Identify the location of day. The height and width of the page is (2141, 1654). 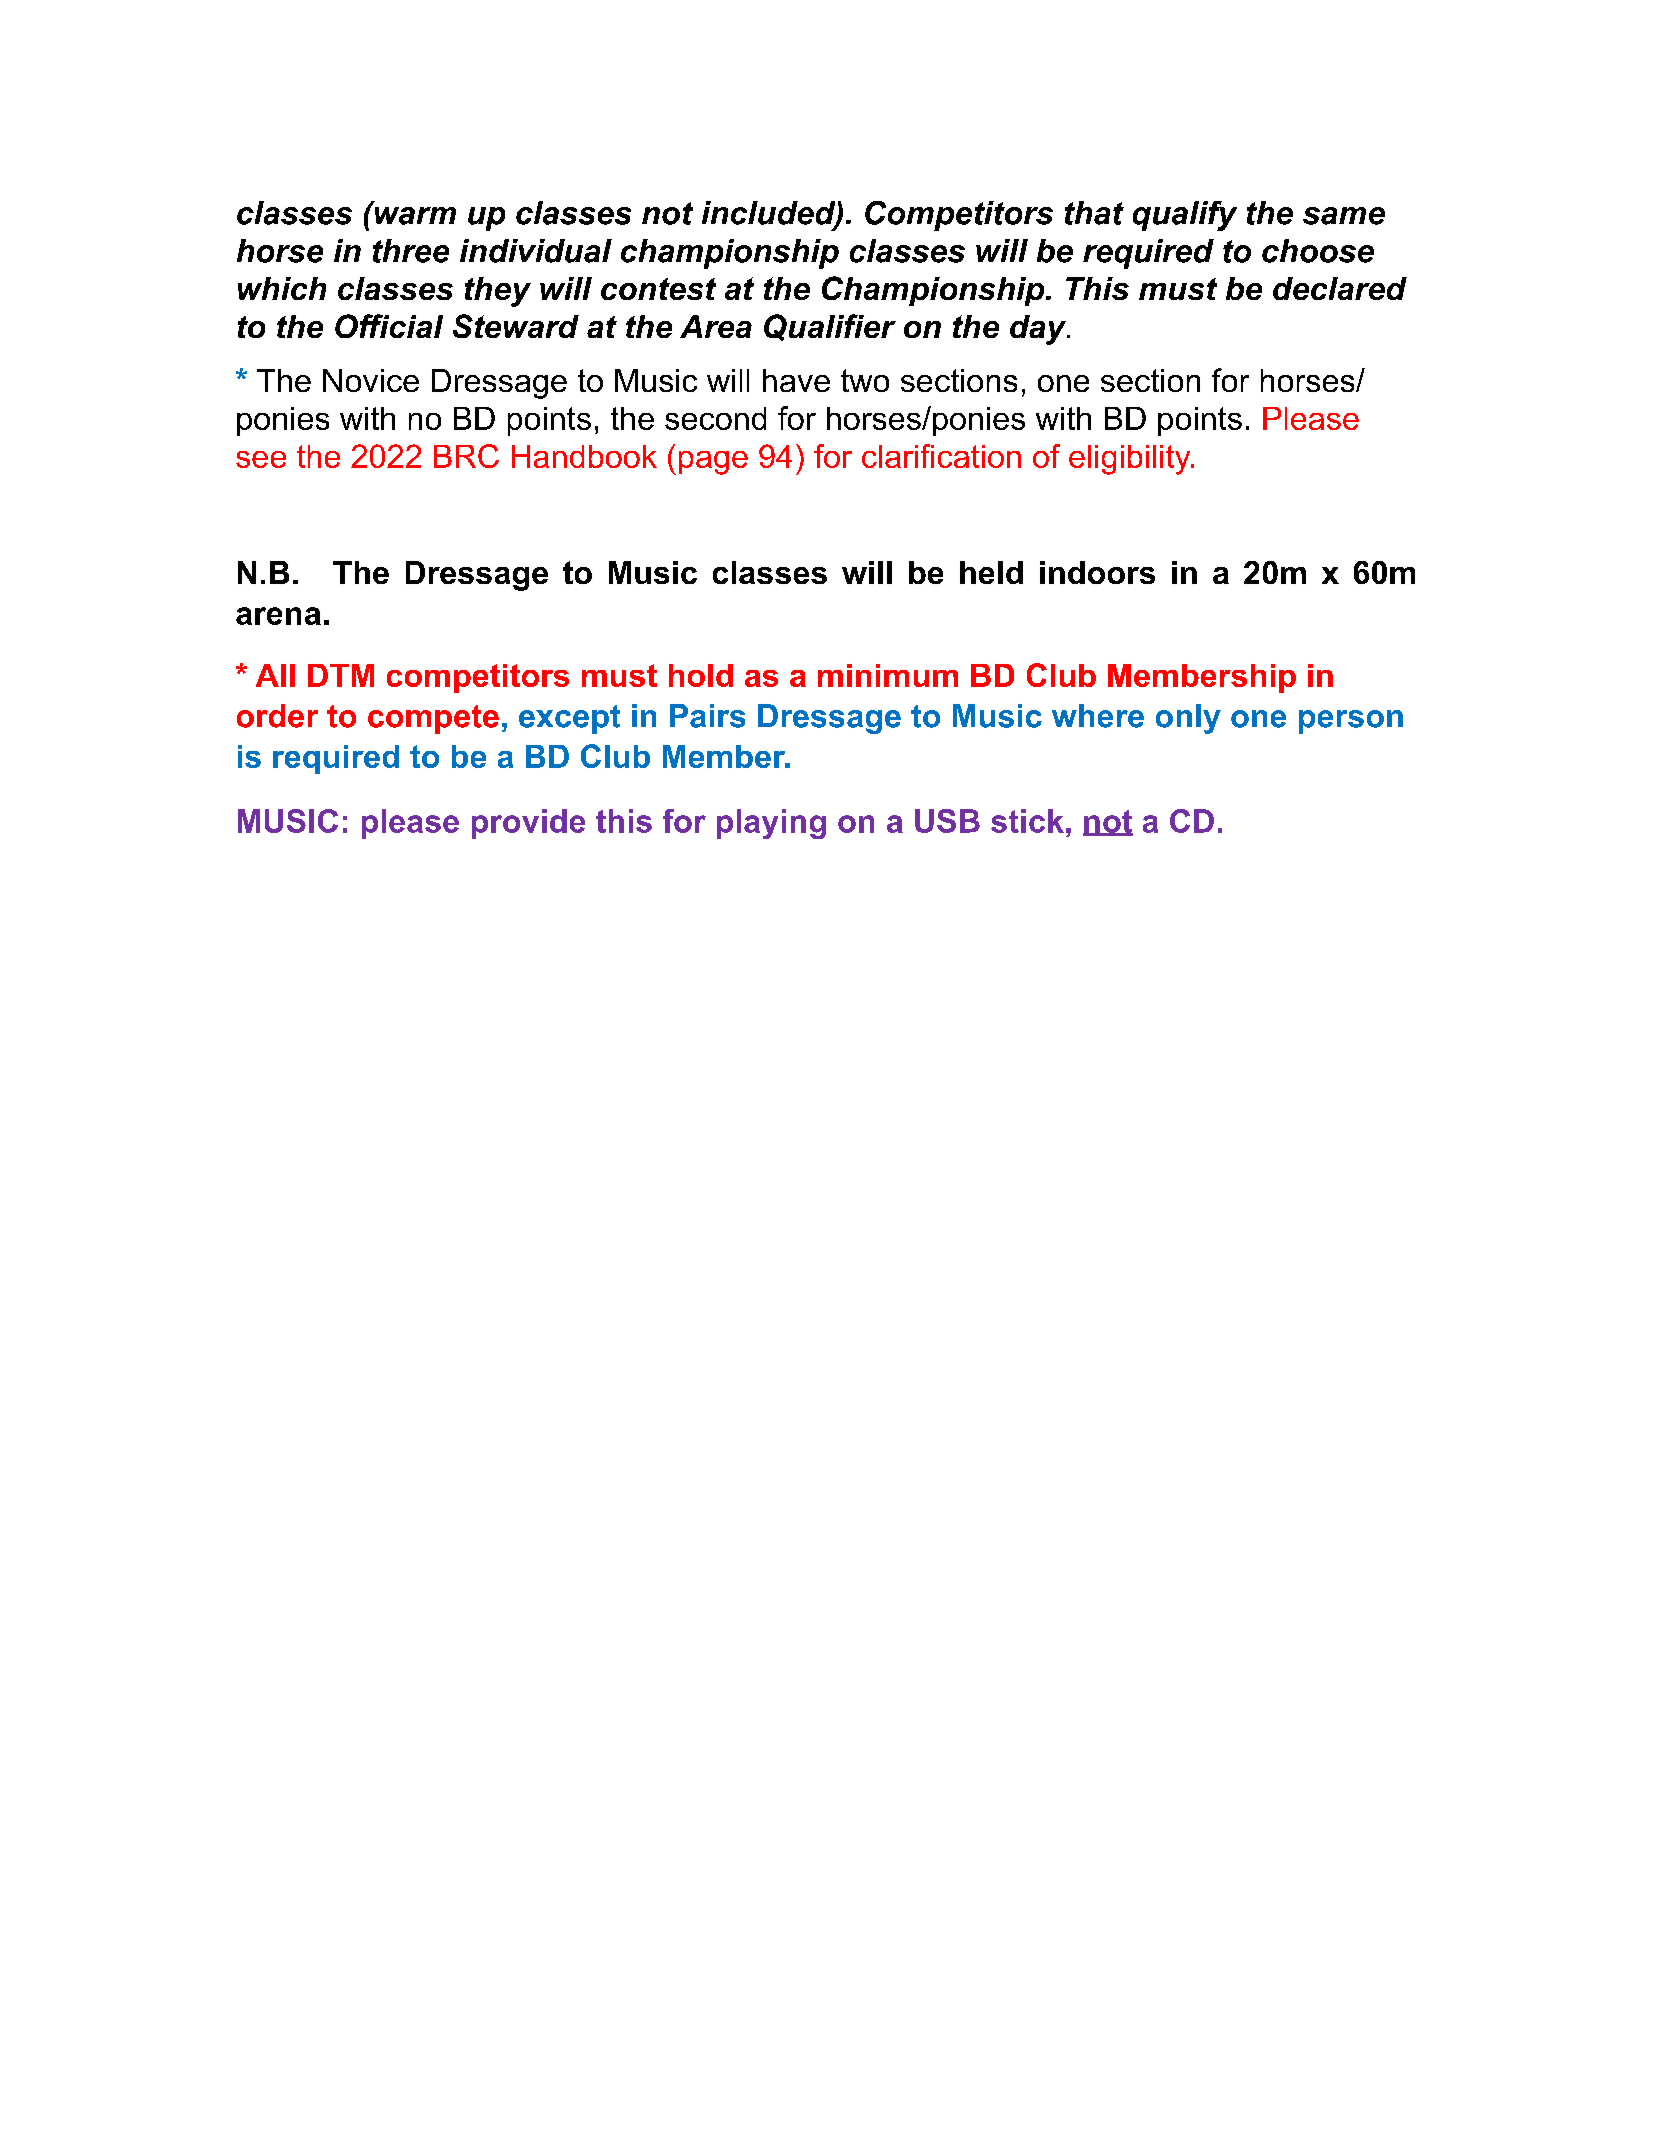
(1039, 330).
